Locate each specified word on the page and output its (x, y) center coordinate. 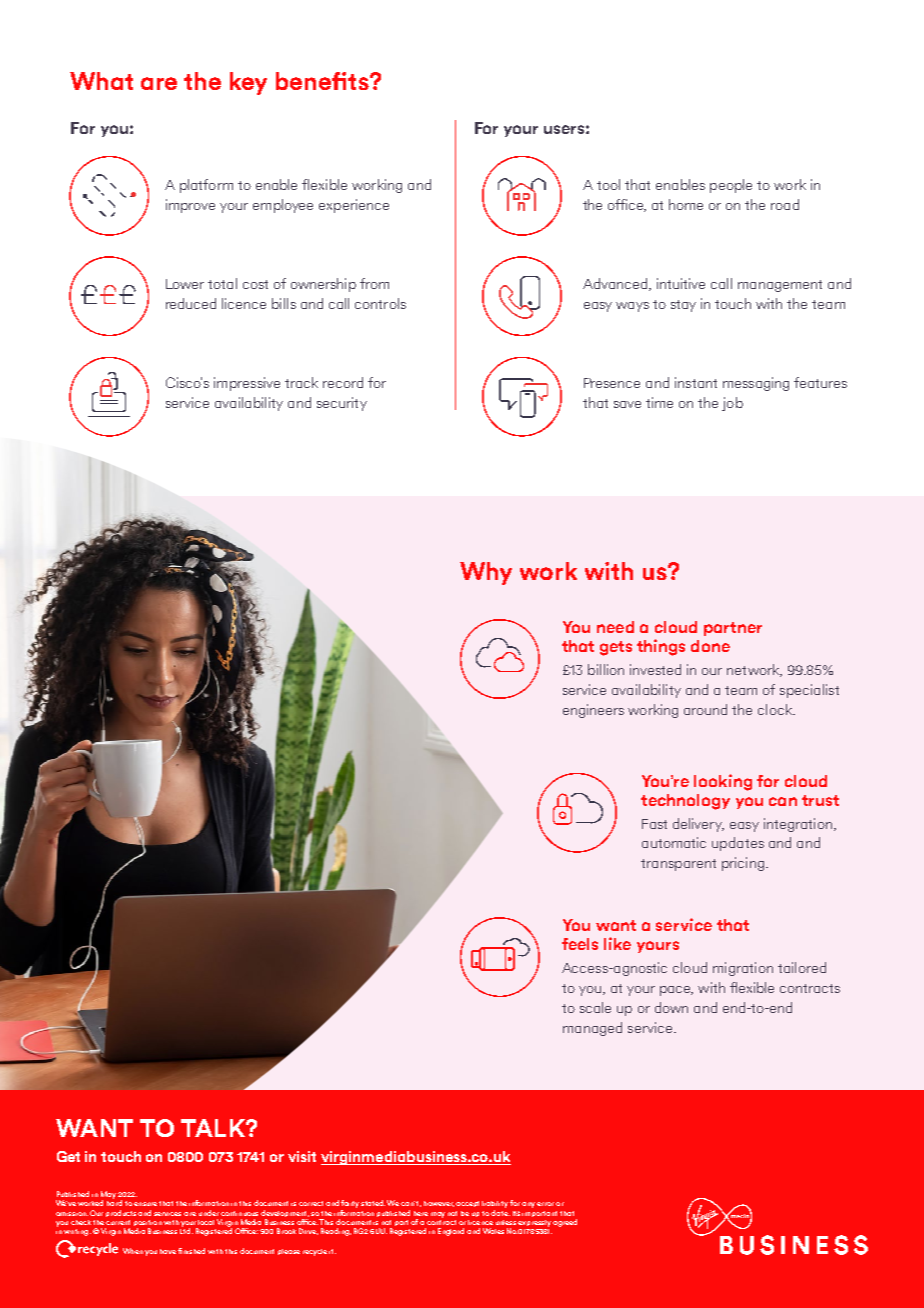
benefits (323, 81)
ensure (145, 1204)
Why (486, 573)
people (731, 186)
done (710, 646)
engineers (593, 711)
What (101, 81)
